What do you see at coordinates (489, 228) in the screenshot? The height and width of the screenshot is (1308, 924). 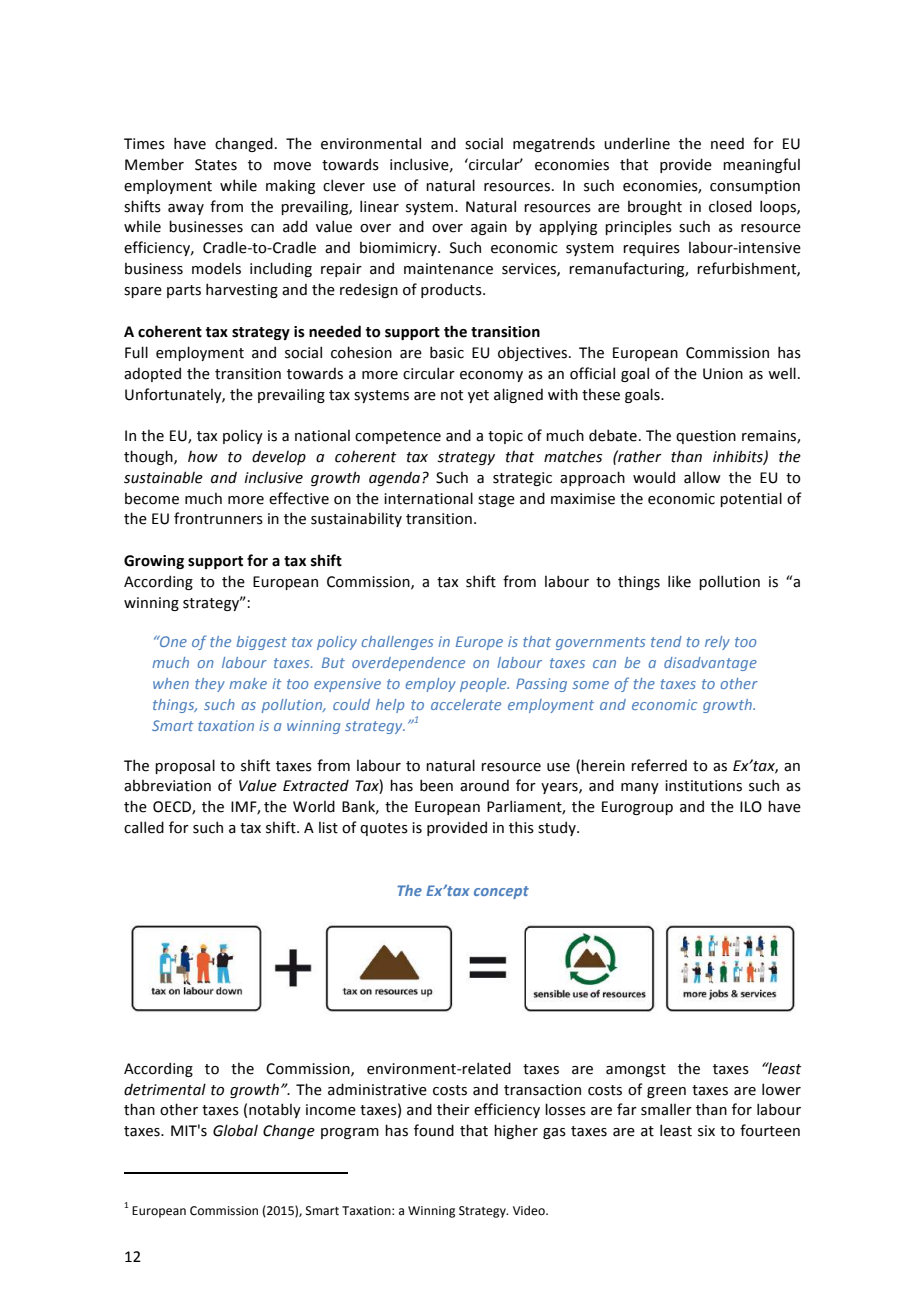 I see `again` at bounding box center [489, 228].
